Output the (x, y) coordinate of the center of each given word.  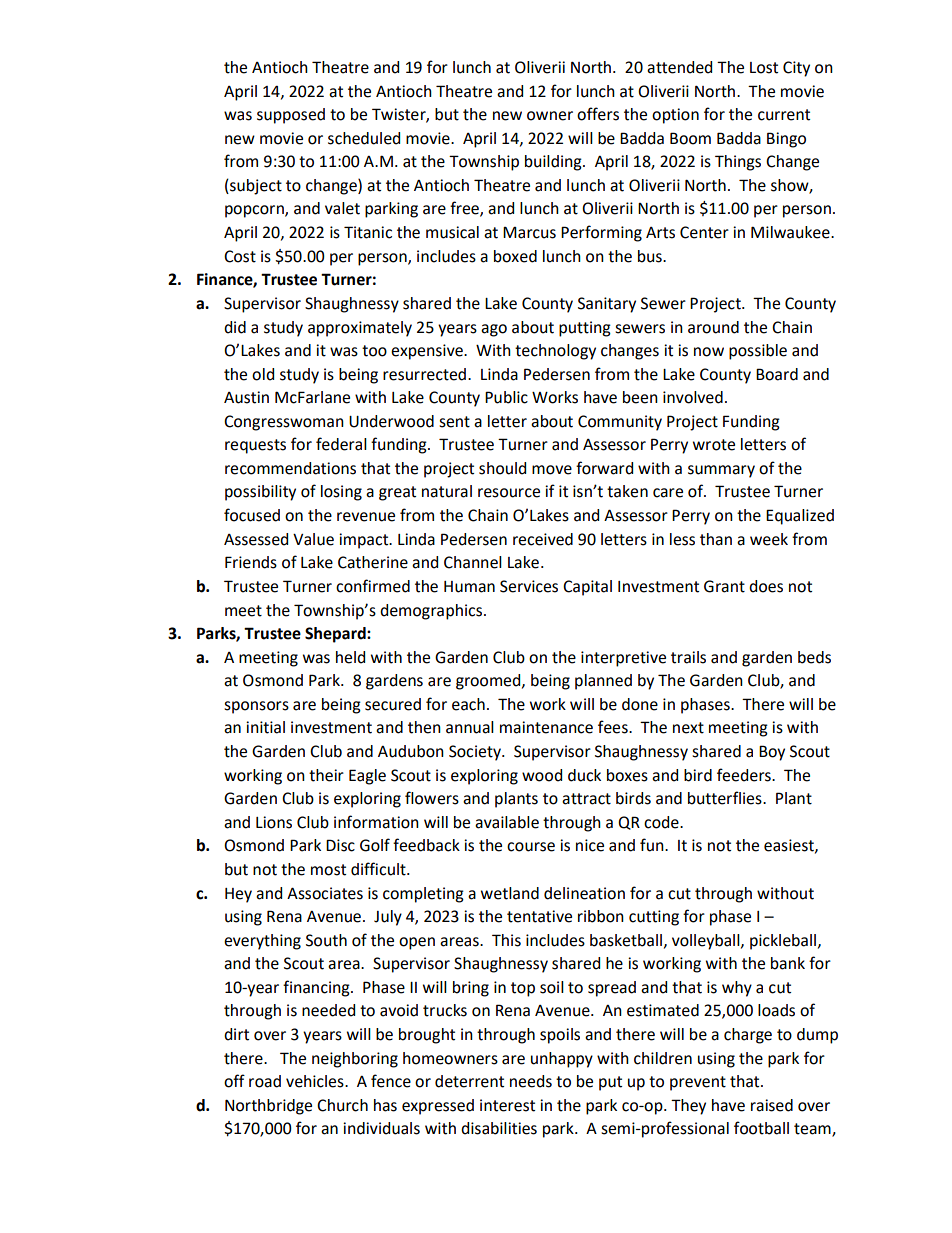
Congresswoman (284, 423)
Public (506, 397)
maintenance (546, 727)
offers (598, 114)
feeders (745, 775)
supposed (291, 116)
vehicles (316, 1081)
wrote (714, 445)
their (326, 775)
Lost (764, 68)
